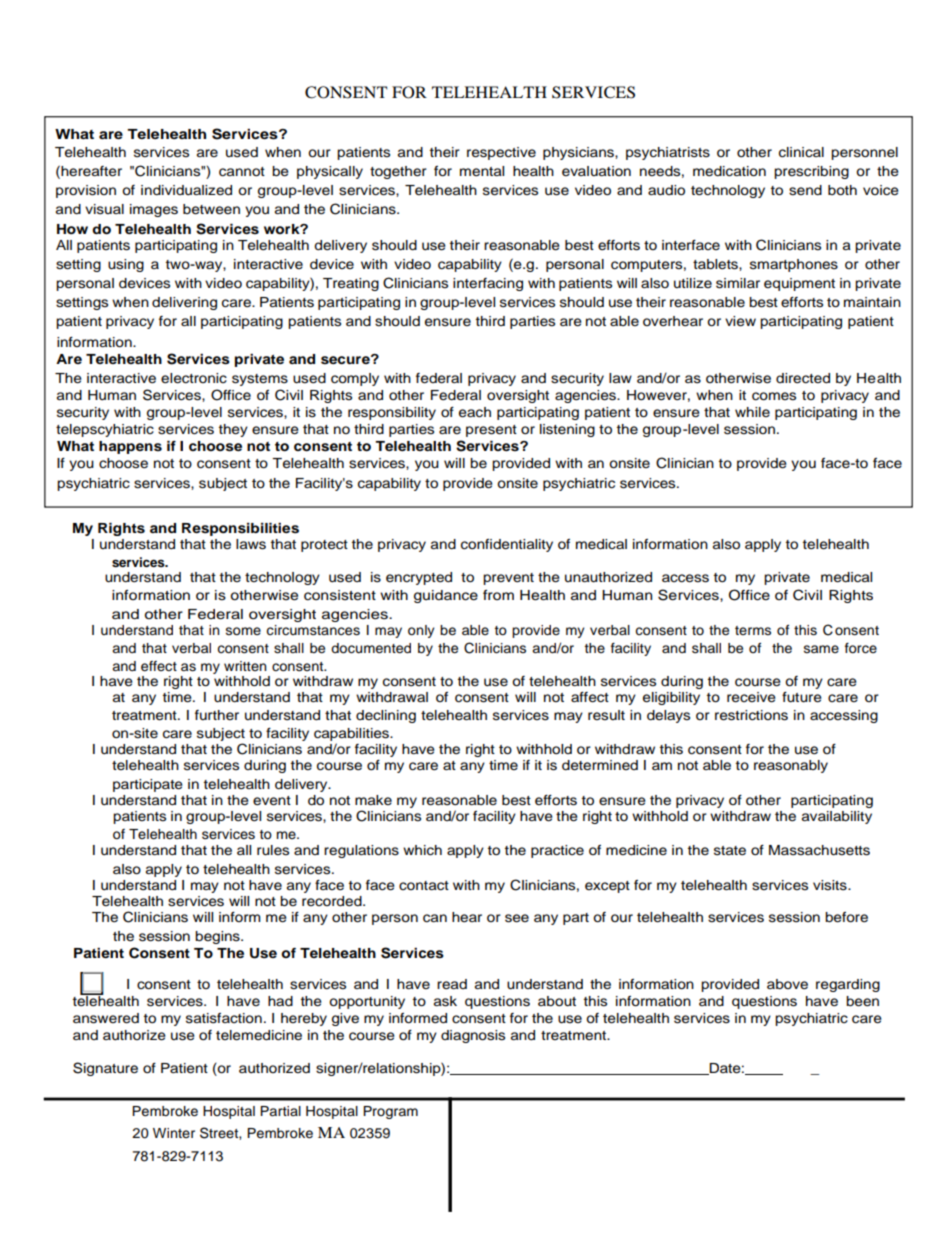 Image resolution: width=952 pixels, height=1233 pixels. What do you see at coordinates (791, 766) in the page?
I see `reasonably` at bounding box center [791, 766].
